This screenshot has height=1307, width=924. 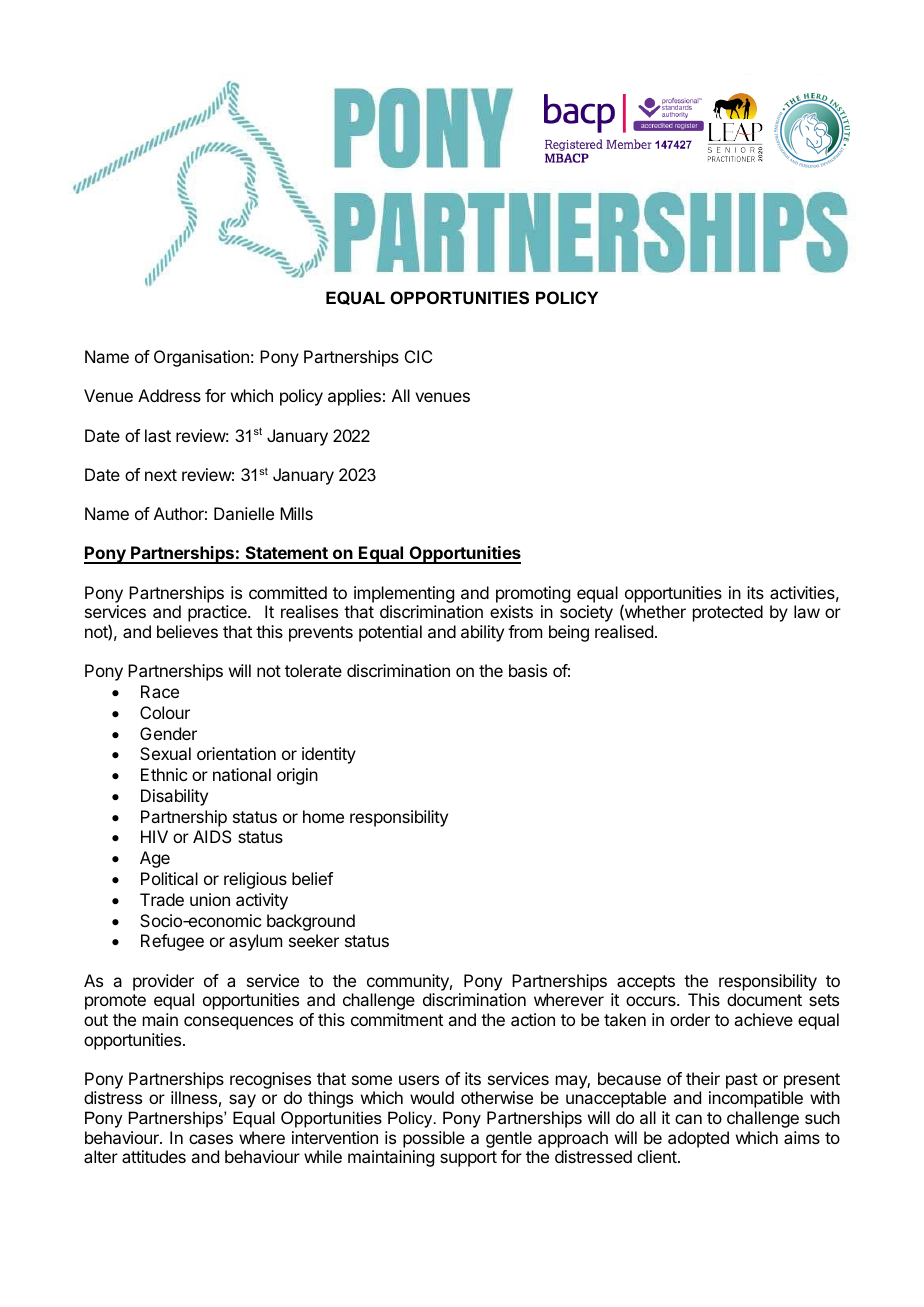 I want to click on identity, so click(x=329, y=755).
